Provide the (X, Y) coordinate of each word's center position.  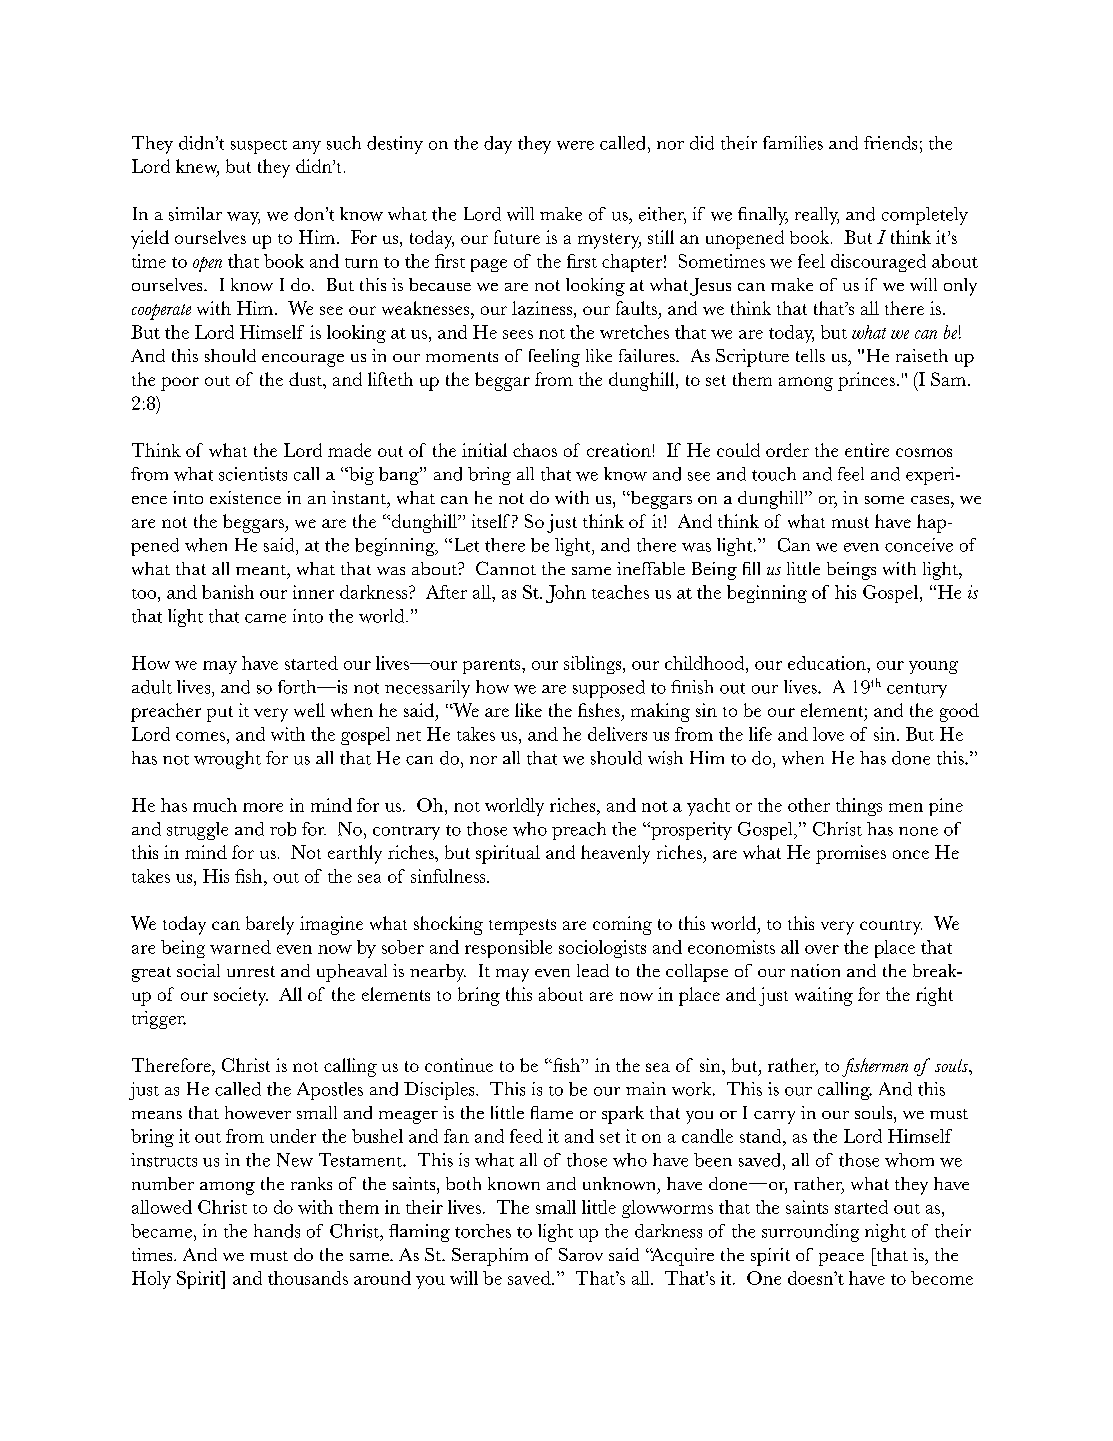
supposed (609, 689)
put (220, 714)
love (828, 734)
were (575, 145)
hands (277, 1231)
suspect (259, 147)
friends (890, 143)
